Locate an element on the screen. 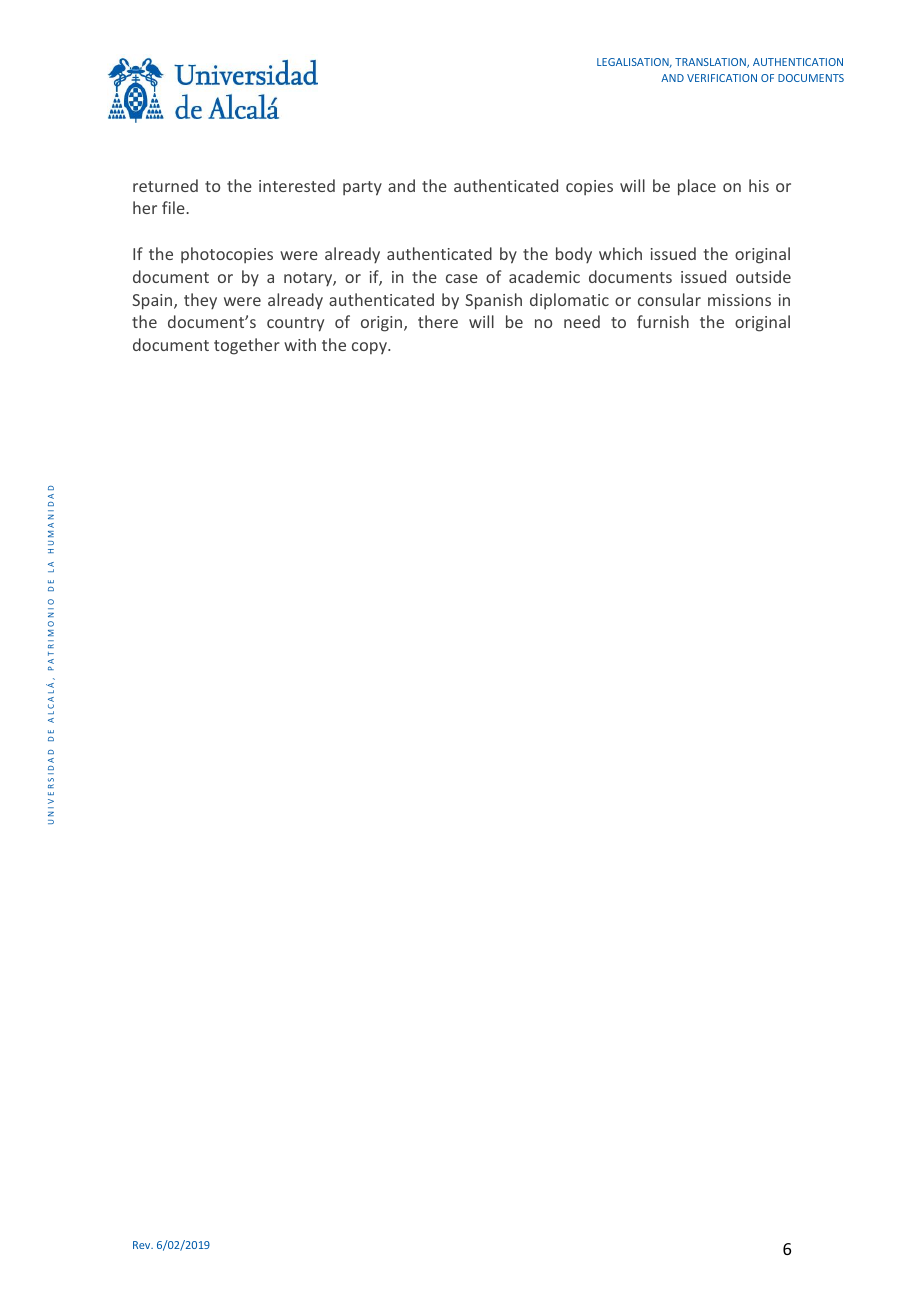  furnish is located at coordinates (663, 321).
